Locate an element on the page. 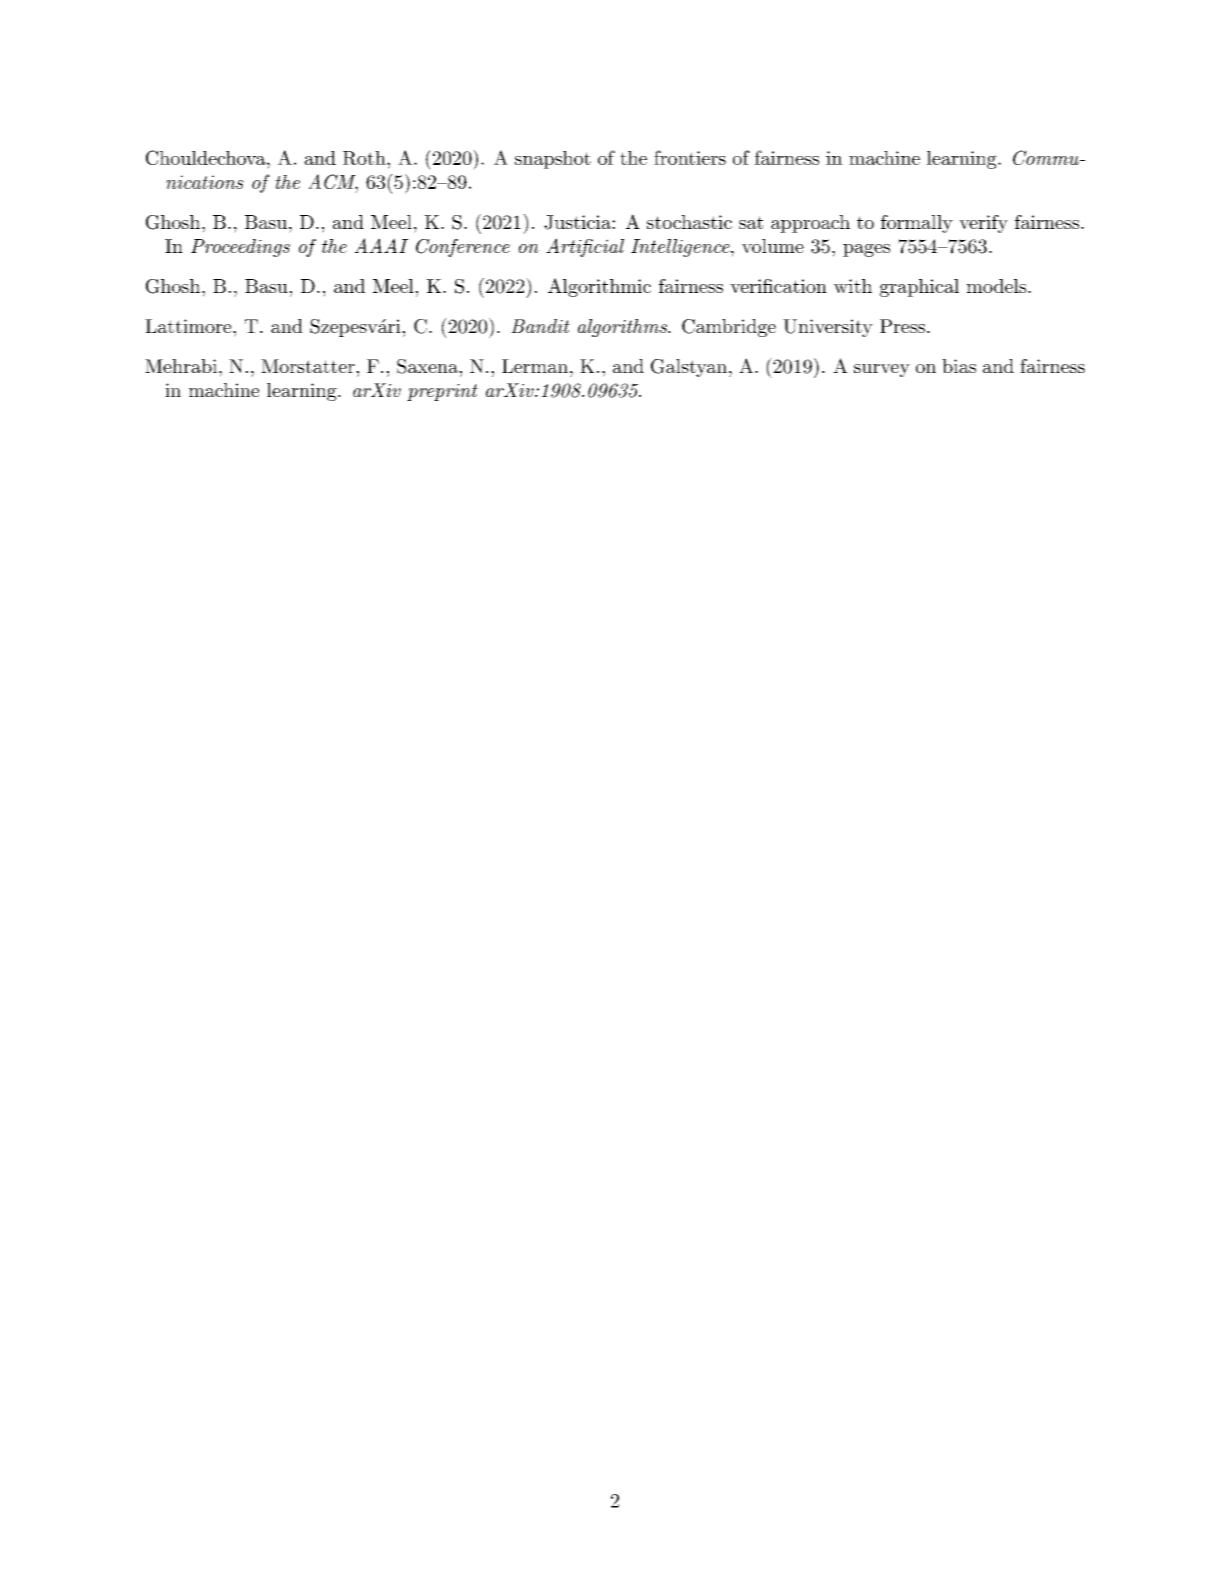  Roth is located at coordinates (365, 158).
